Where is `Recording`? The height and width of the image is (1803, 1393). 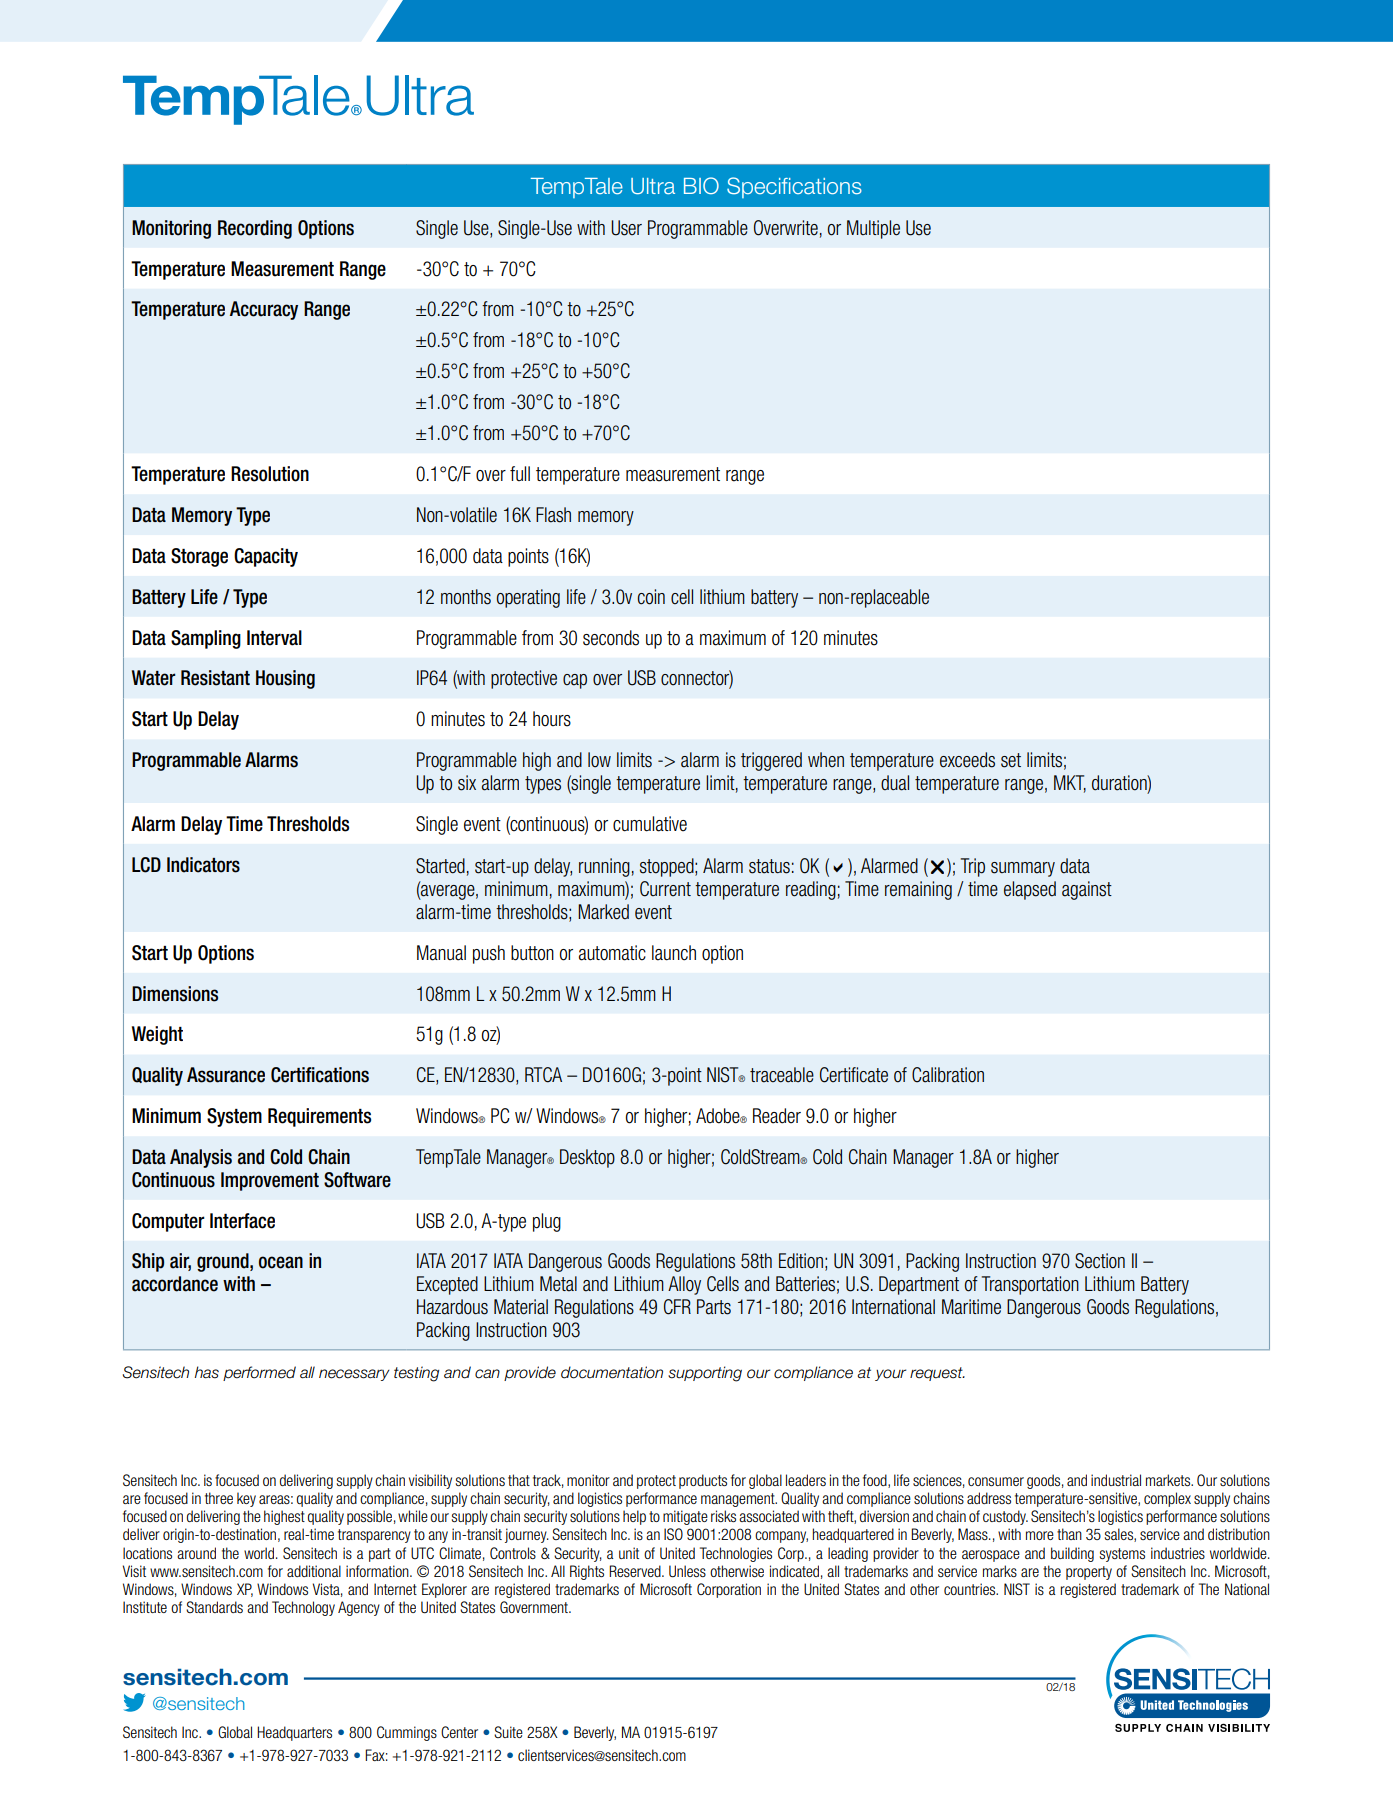 Recording is located at coordinates (255, 229).
